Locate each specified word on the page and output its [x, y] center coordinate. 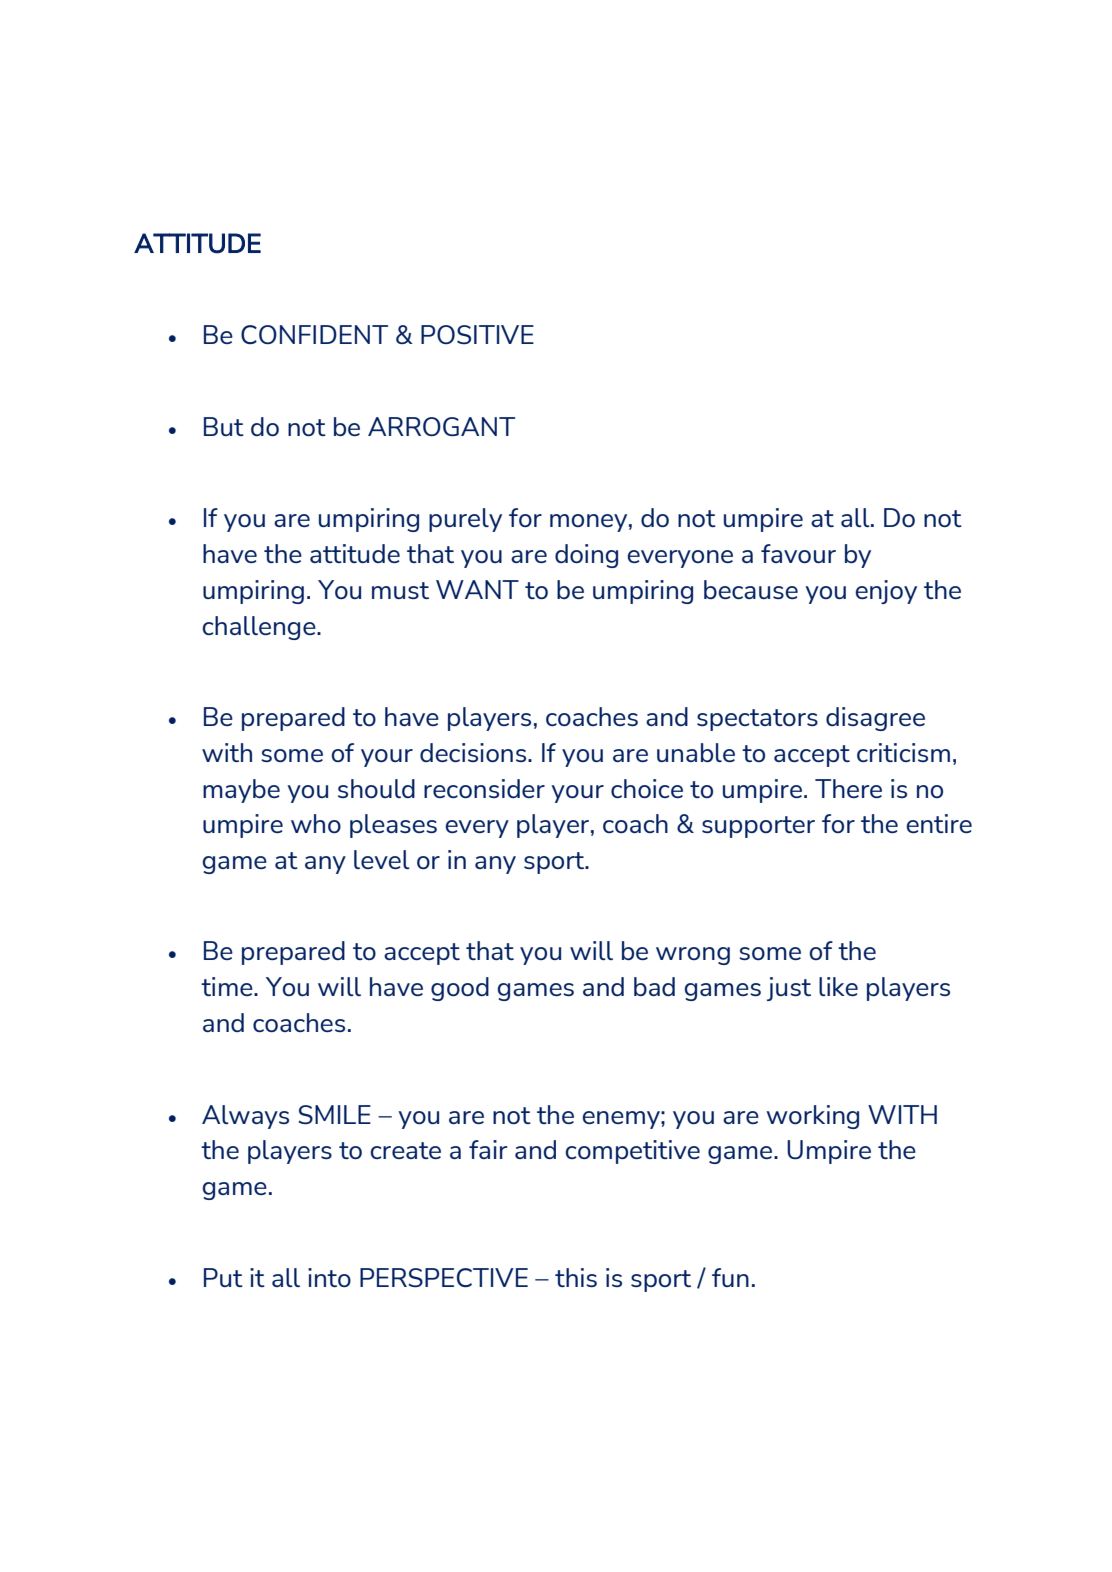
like [838, 986]
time [228, 986]
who [316, 823]
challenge [260, 628]
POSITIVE [477, 334]
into [329, 1277]
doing [586, 556]
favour [798, 553]
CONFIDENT [314, 334]
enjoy [886, 592]
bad [654, 986]
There [848, 788]
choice [647, 788]
